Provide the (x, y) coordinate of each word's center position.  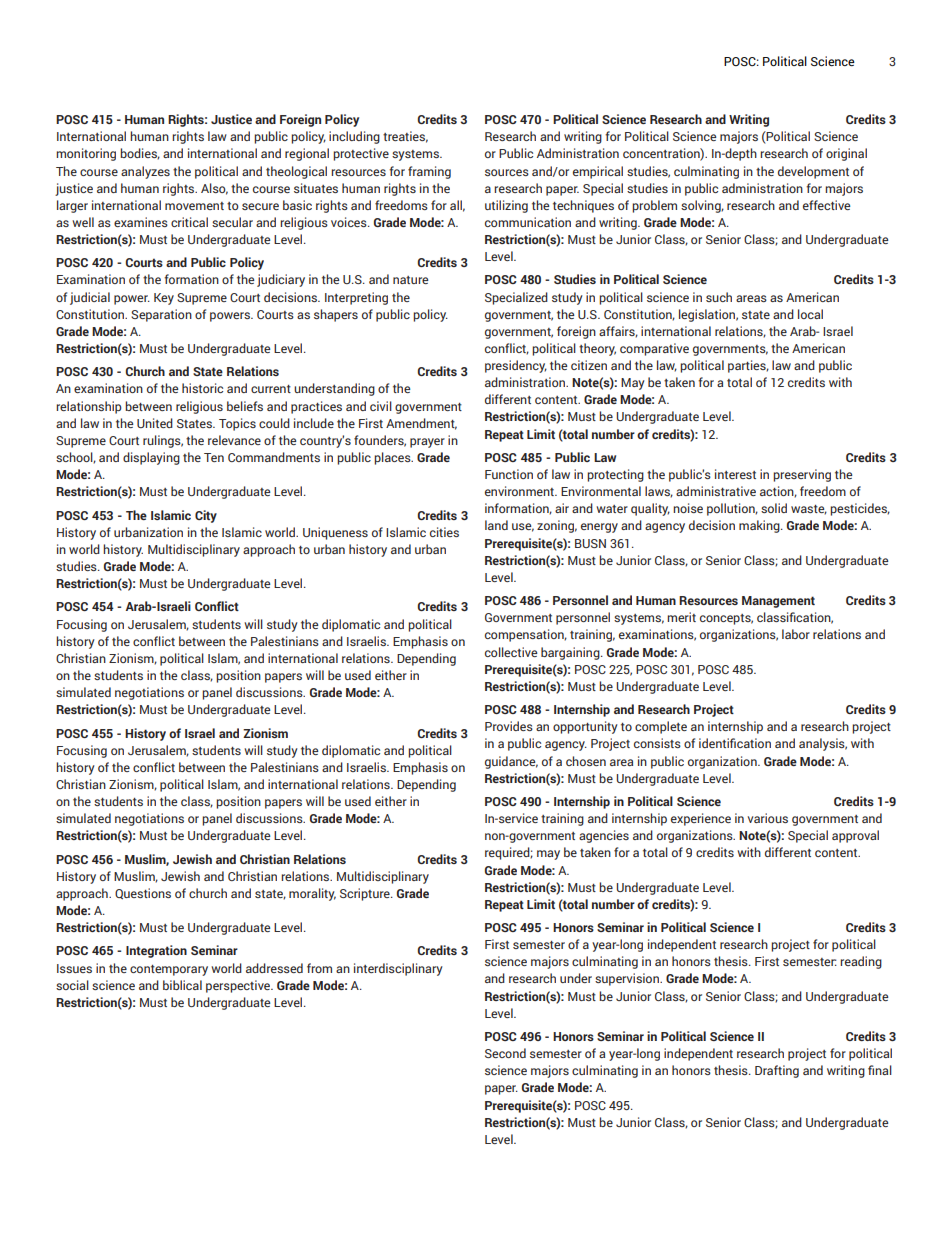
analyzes (145, 172)
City (206, 516)
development (813, 172)
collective (511, 652)
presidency (516, 366)
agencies (604, 836)
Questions (143, 893)
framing (429, 172)
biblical (182, 985)
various (768, 818)
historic (202, 388)
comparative (654, 349)
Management (778, 602)
